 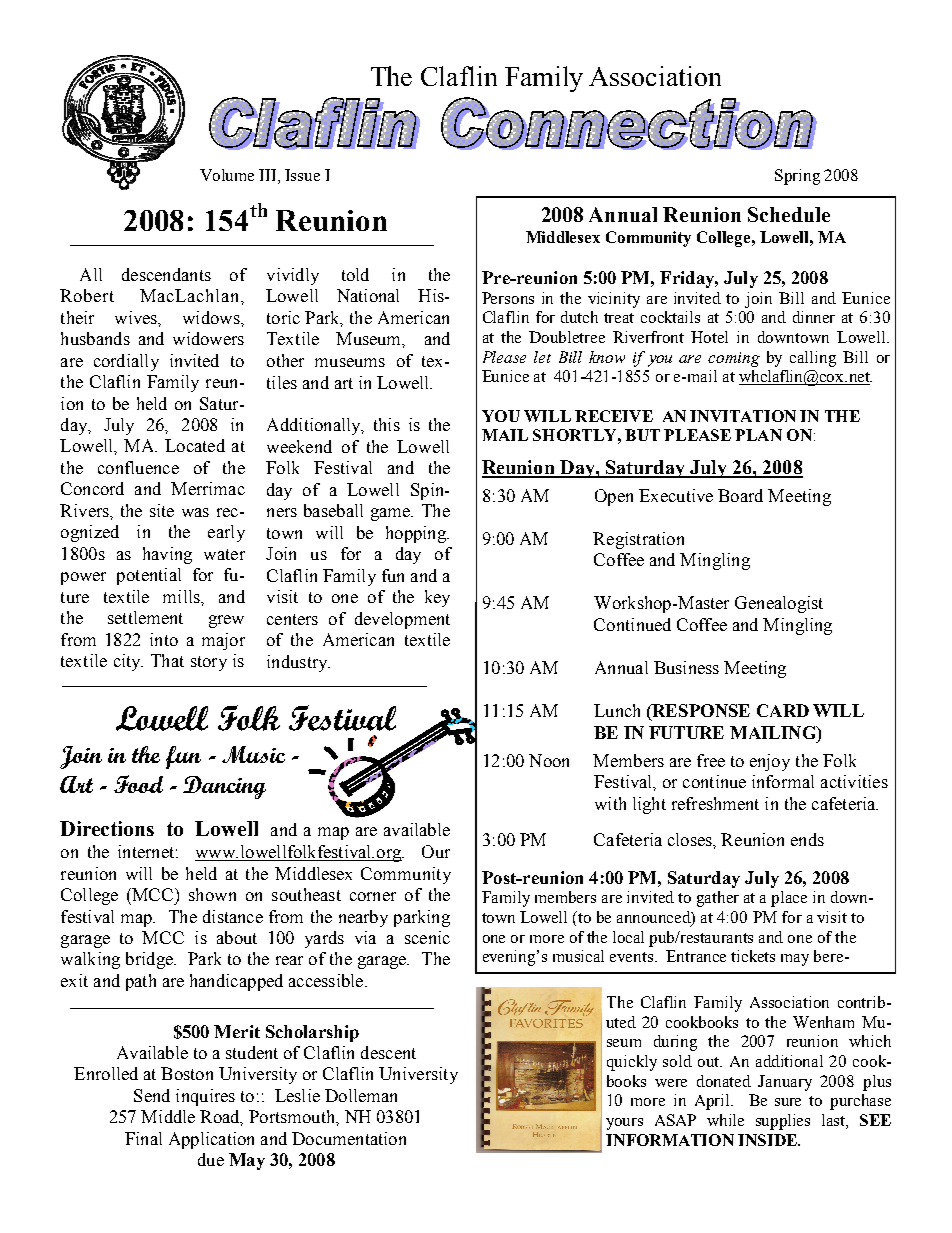 I want to click on That, so click(x=167, y=660).
